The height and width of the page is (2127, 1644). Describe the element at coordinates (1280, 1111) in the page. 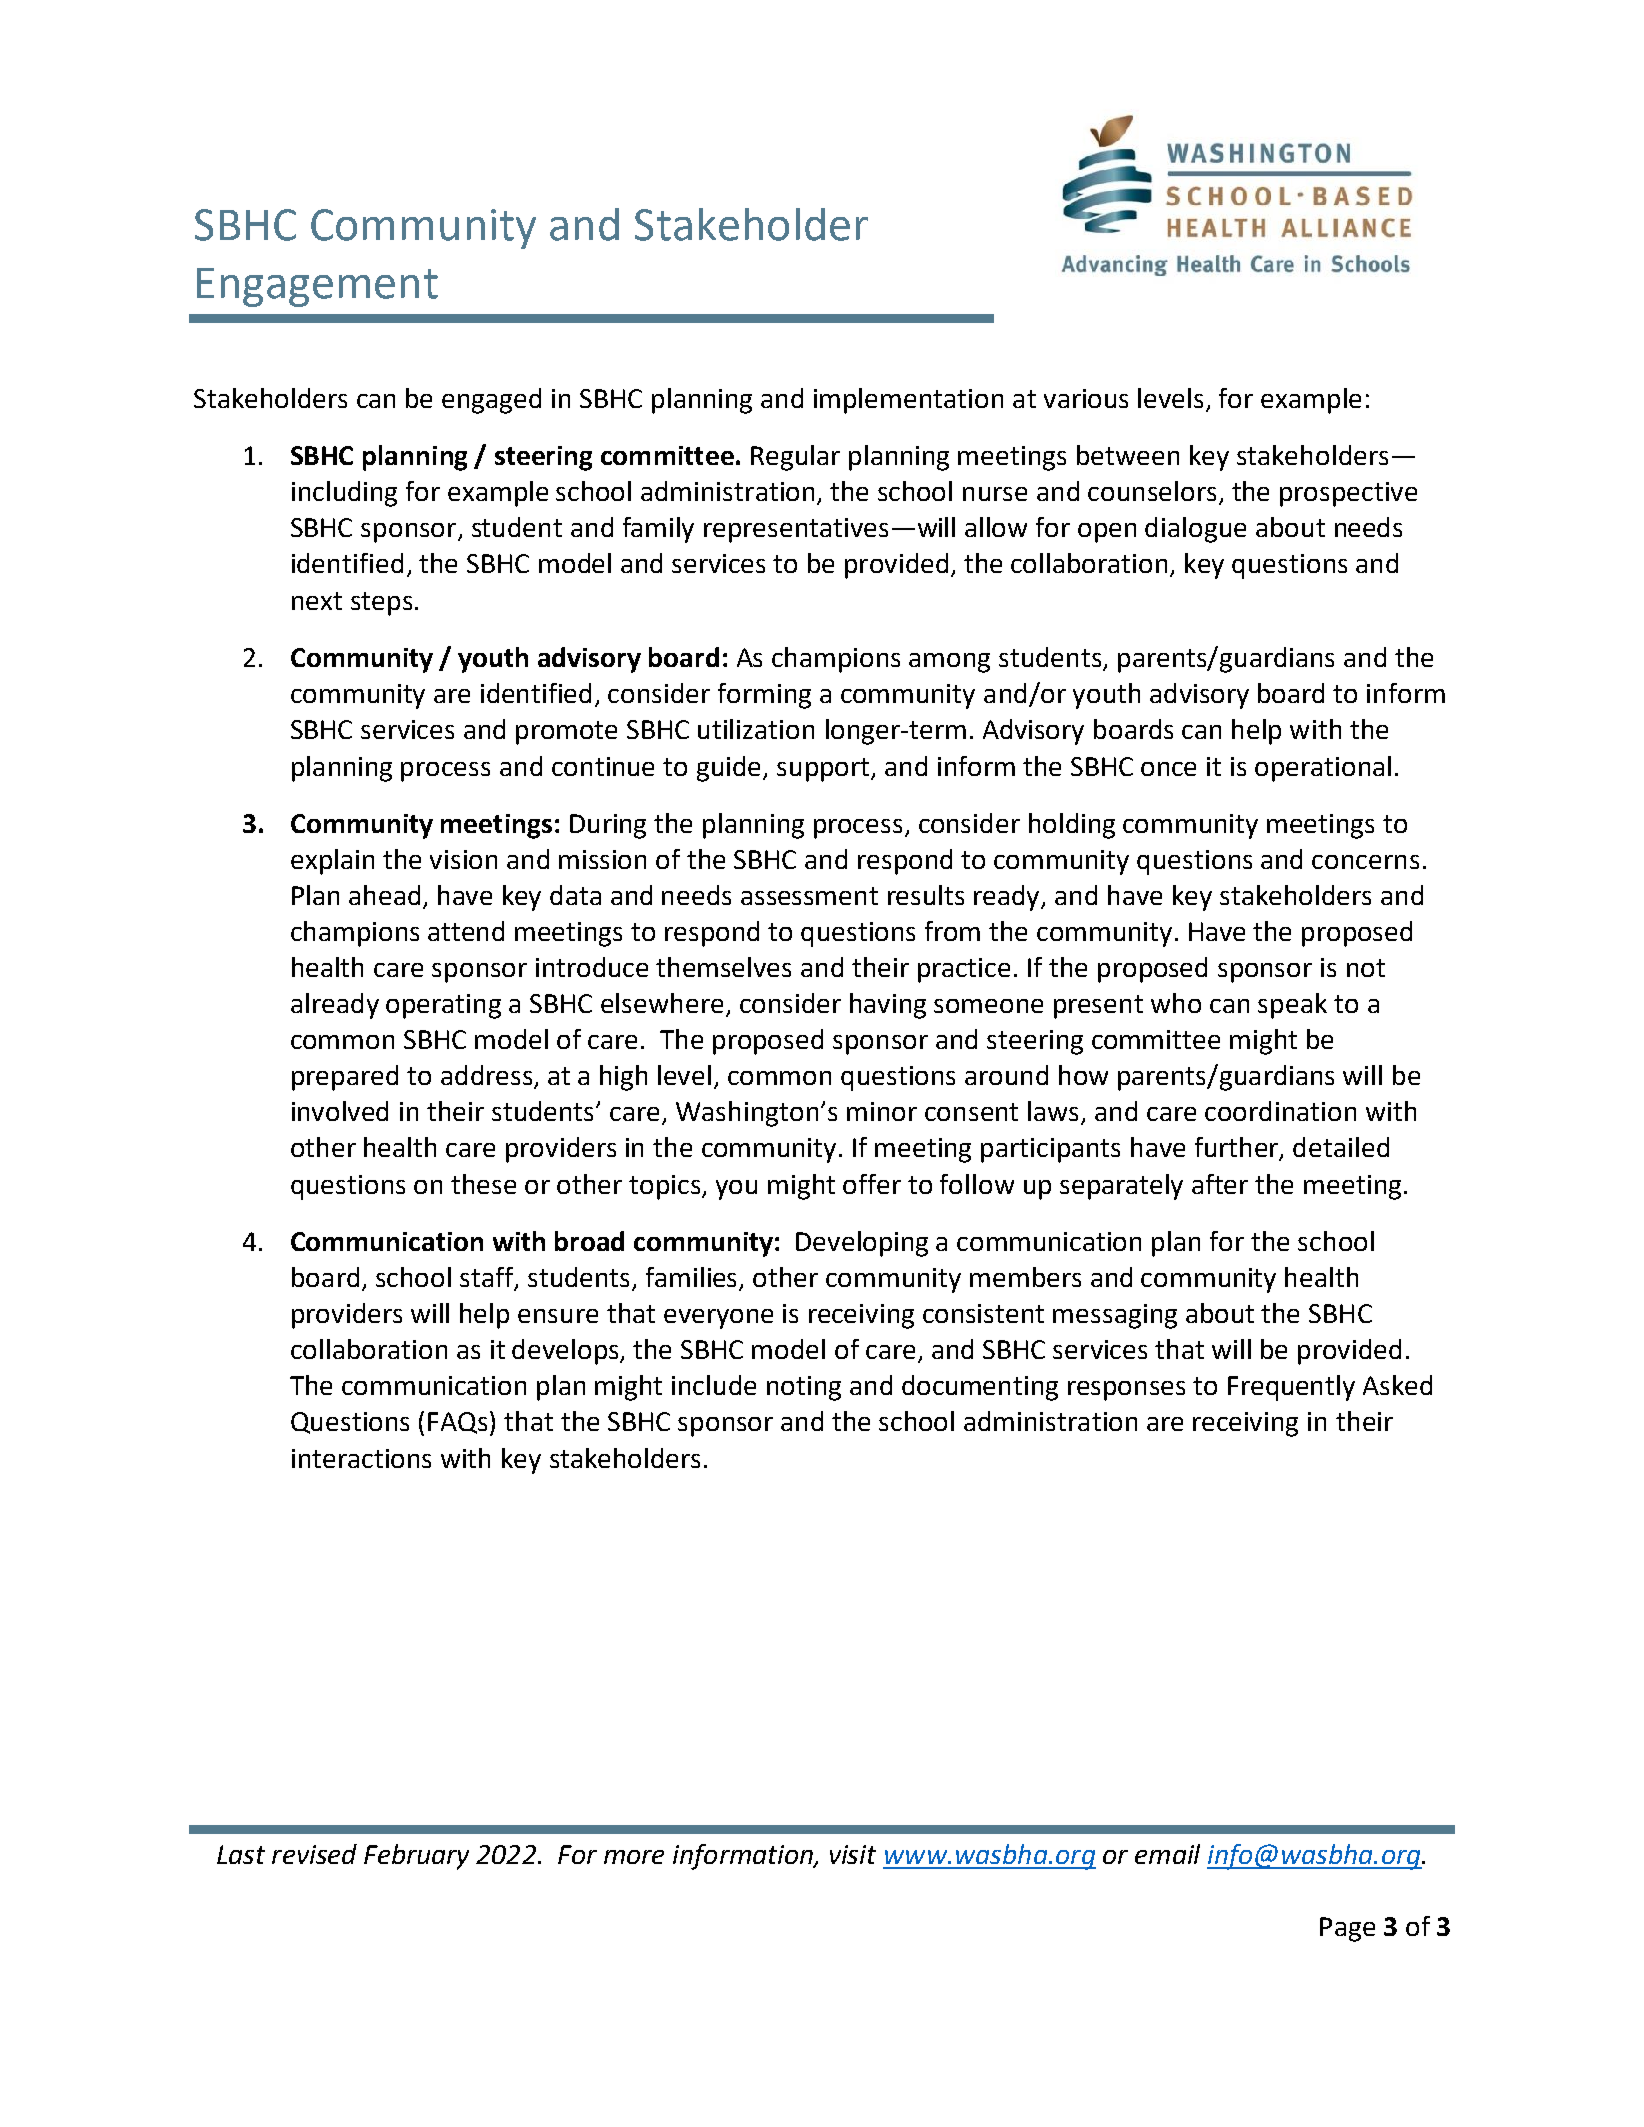

I see `coordination` at that location.
